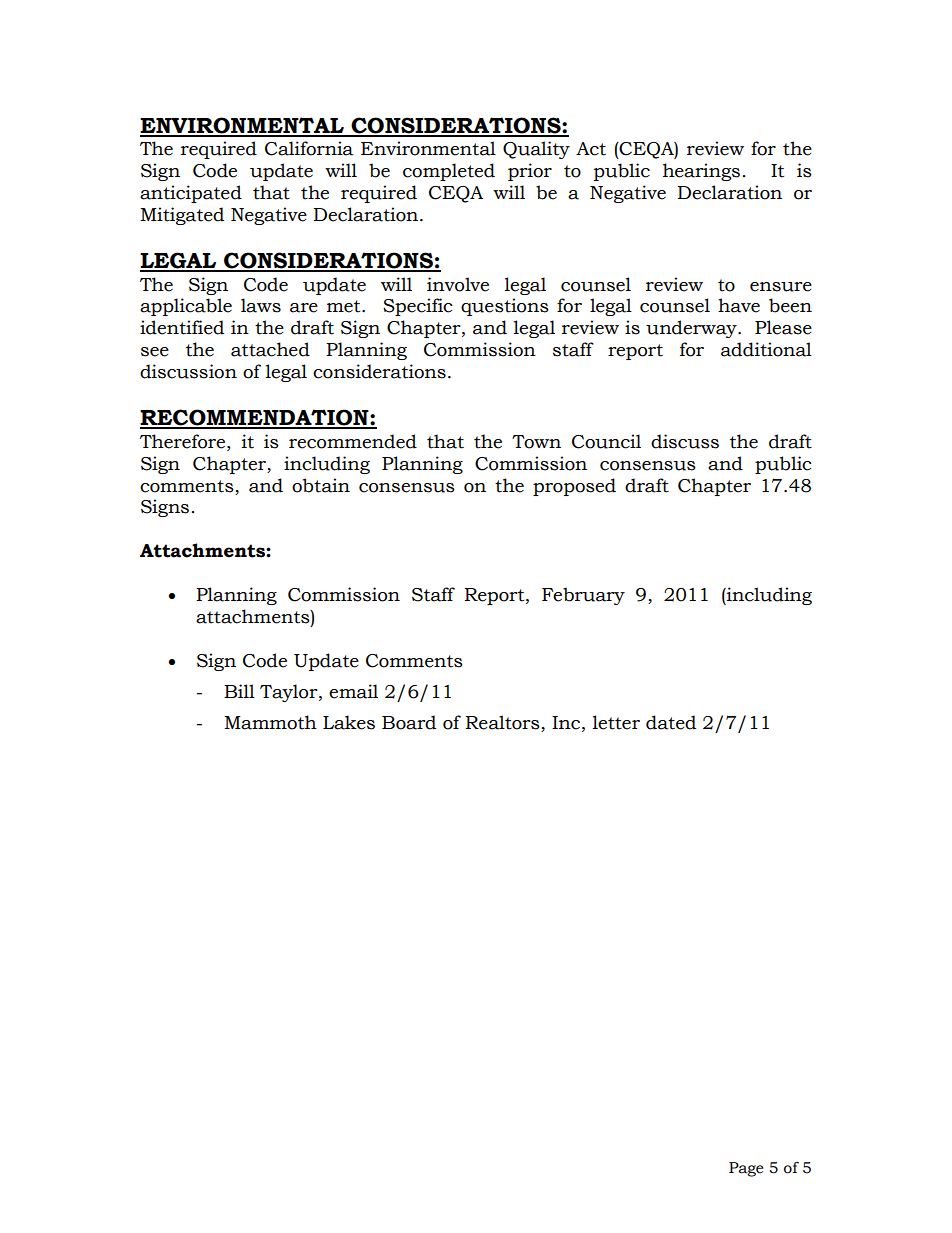  What do you see at coordinates (321, 485) in the screenshot?
I see `obtain` at bounding box center [321, 485].
